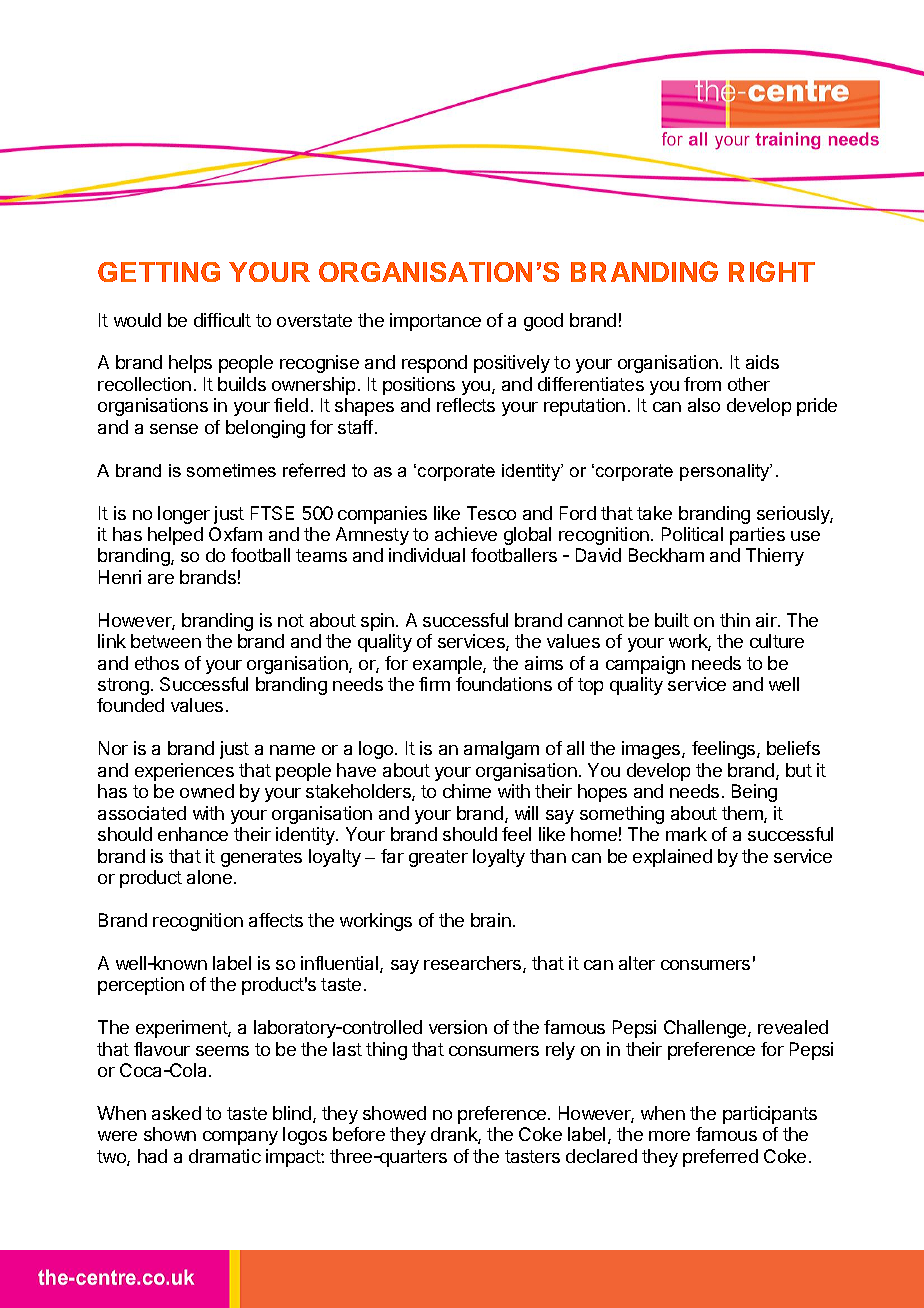  I want to click on showed, so click(394, 1113).
